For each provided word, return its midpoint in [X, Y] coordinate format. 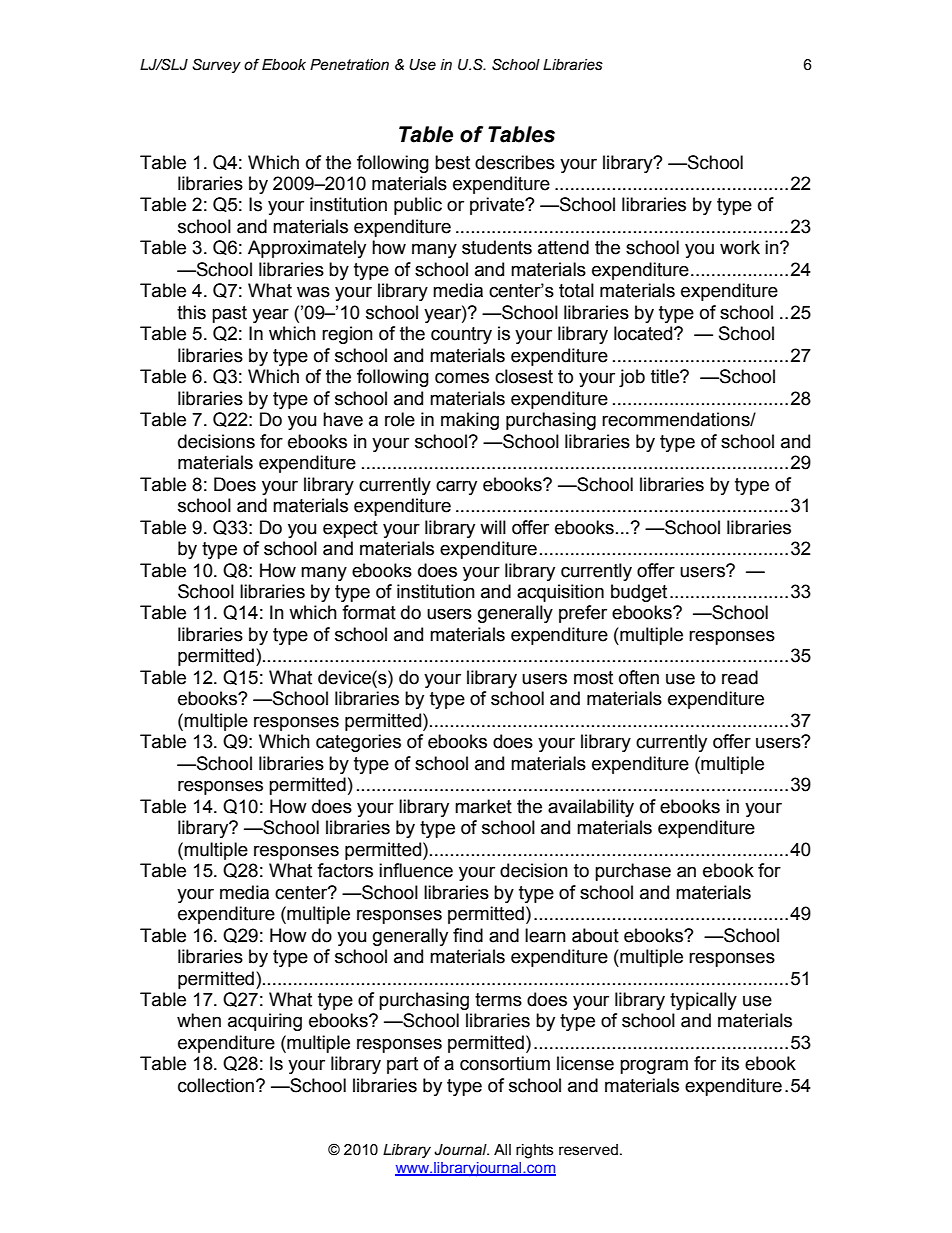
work [740, 247]
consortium [505, 1063]
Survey [216, 65]
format [369, 612]
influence [416, 870]
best [452, 162]
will [493, 527]
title [666, 376]
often [639, 677]
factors [345, 870]
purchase [633, 872]
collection [216, 1085]
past [229, 314]
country [461, 335]
